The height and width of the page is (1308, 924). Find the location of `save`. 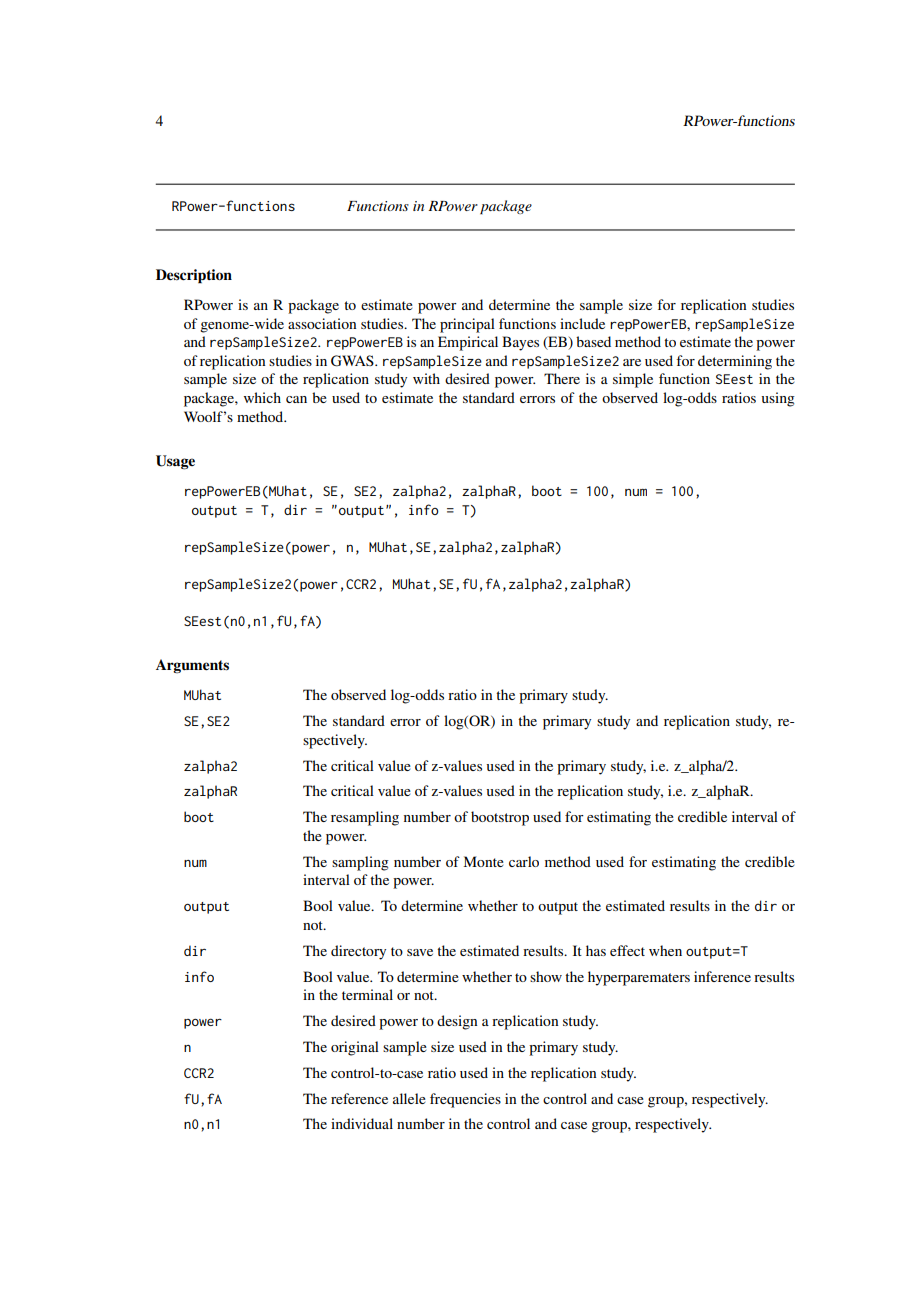

save is located at coordinates (420, 952).
